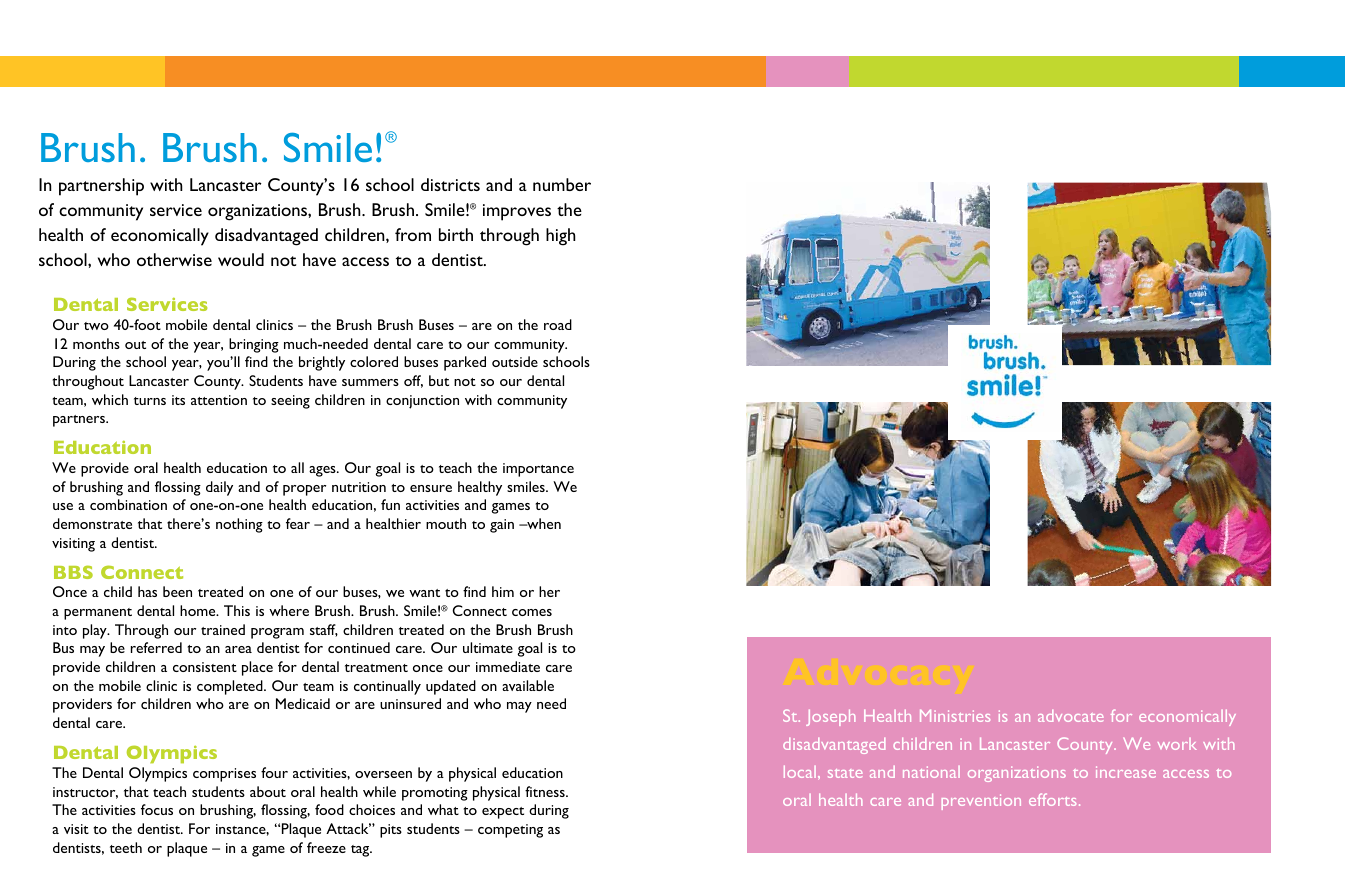 The height and width of the image is (896, 1345). Describe the element at coordinates (239, 525) in the image. I see `nothing` at that location.
